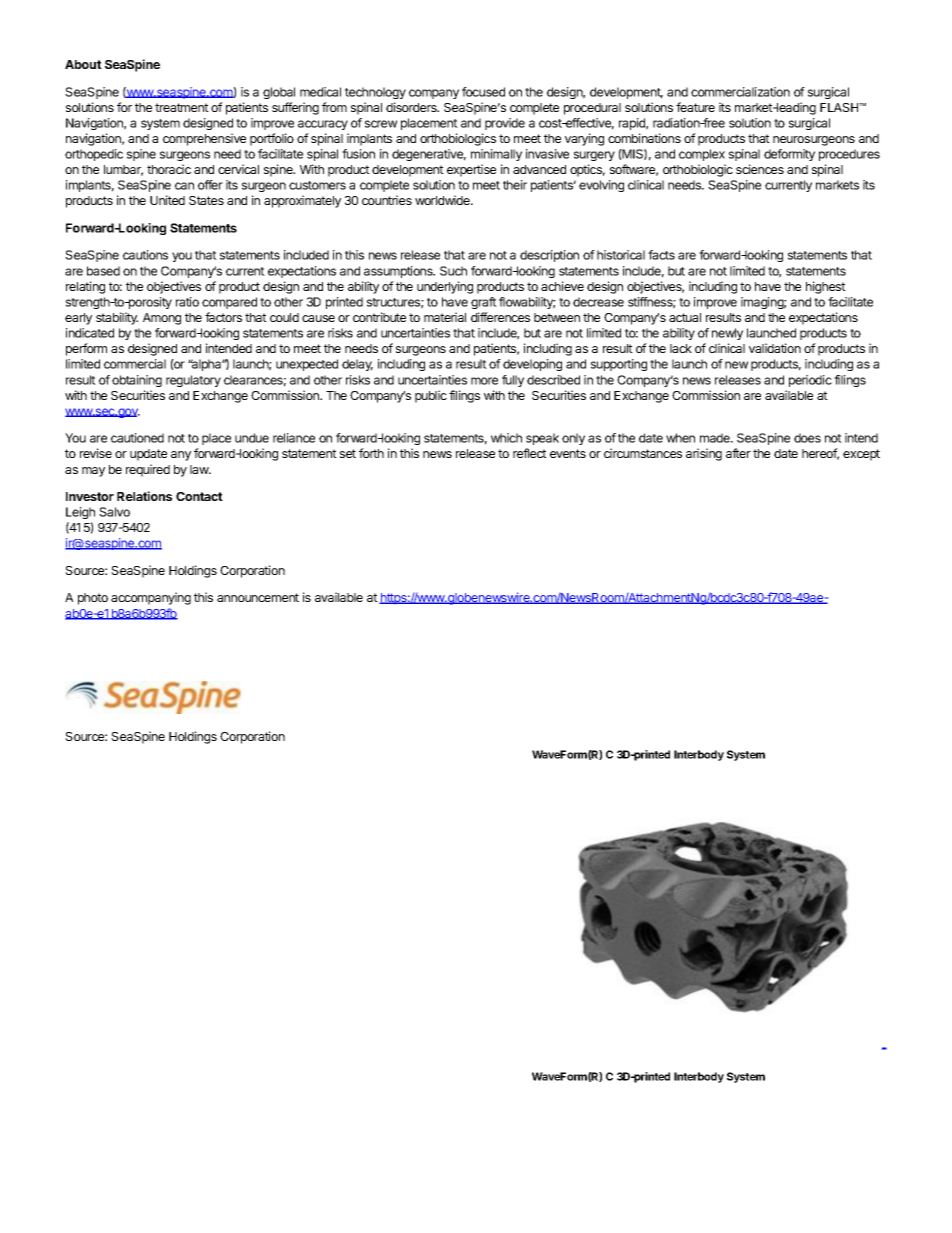  I want to click on law, so click(200, 469).
